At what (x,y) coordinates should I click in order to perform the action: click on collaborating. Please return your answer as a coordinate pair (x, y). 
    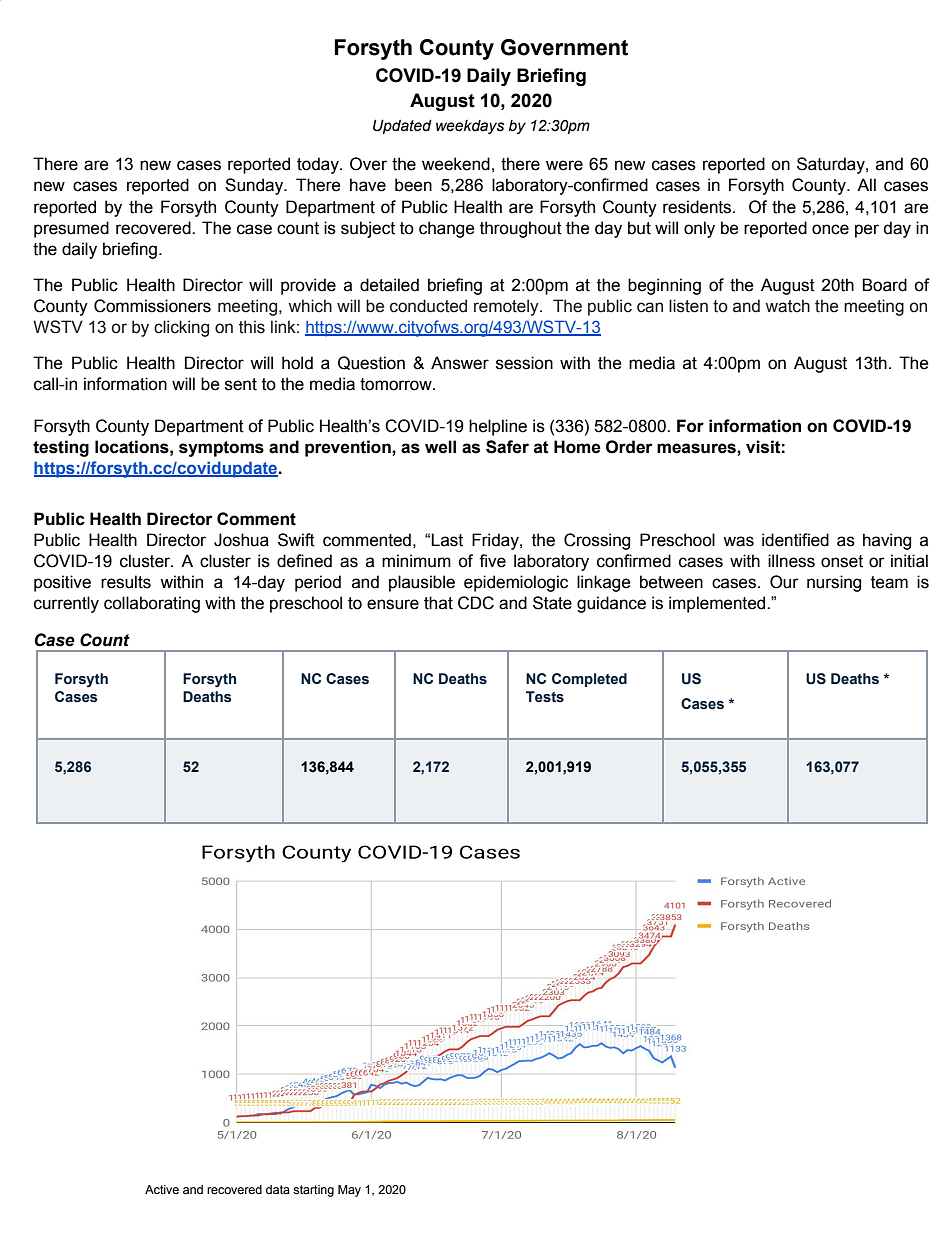
    Looking at the image, I should click on (152, 604).
